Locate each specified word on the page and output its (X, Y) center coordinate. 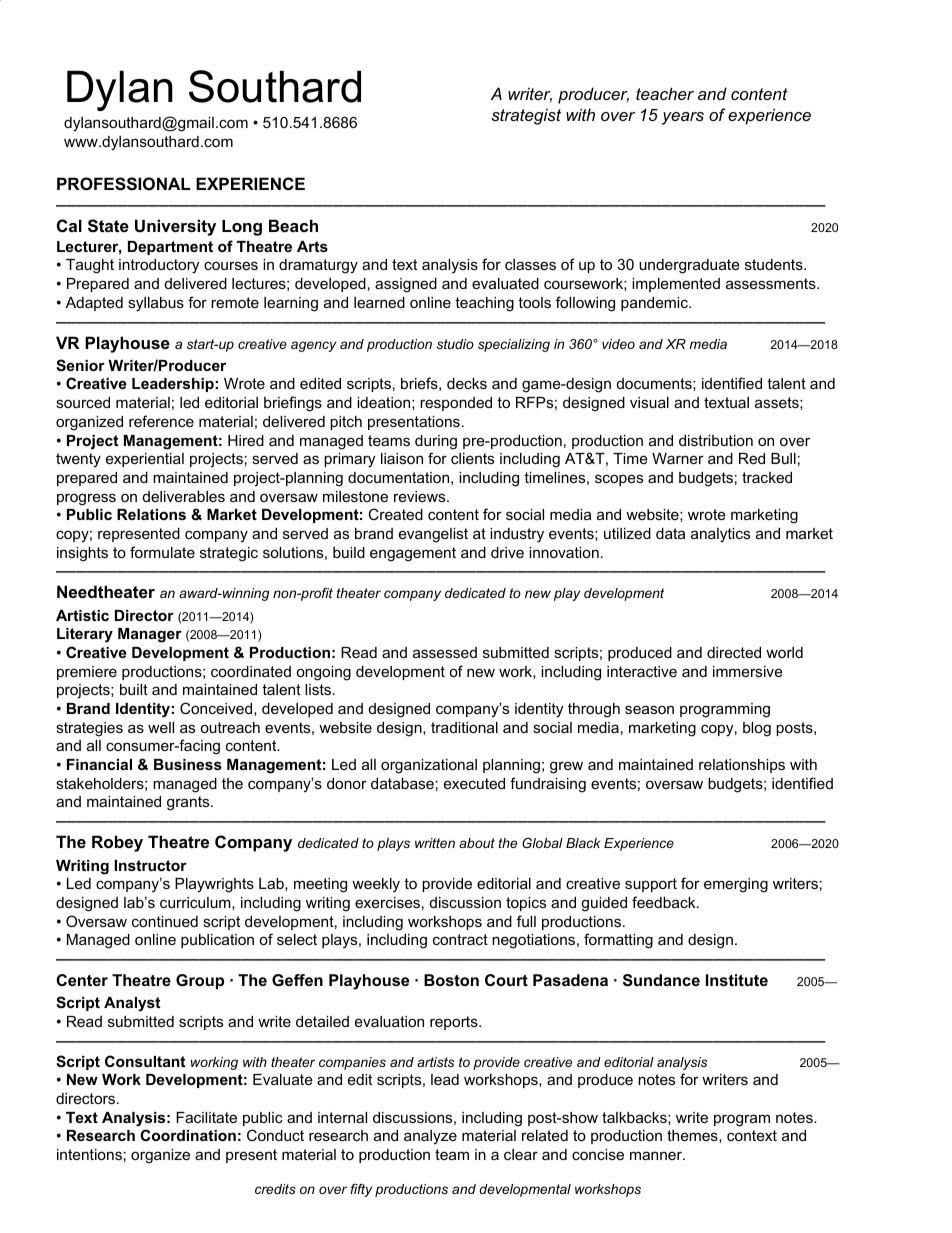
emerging (736, 885)
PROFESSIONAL (123, 184)
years (683, 118)
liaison (402, 458)
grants (189, 803)
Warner (678, 458)
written (435, 843)
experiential (145, 460)
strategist (526, 116)
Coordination (188, 1135)
